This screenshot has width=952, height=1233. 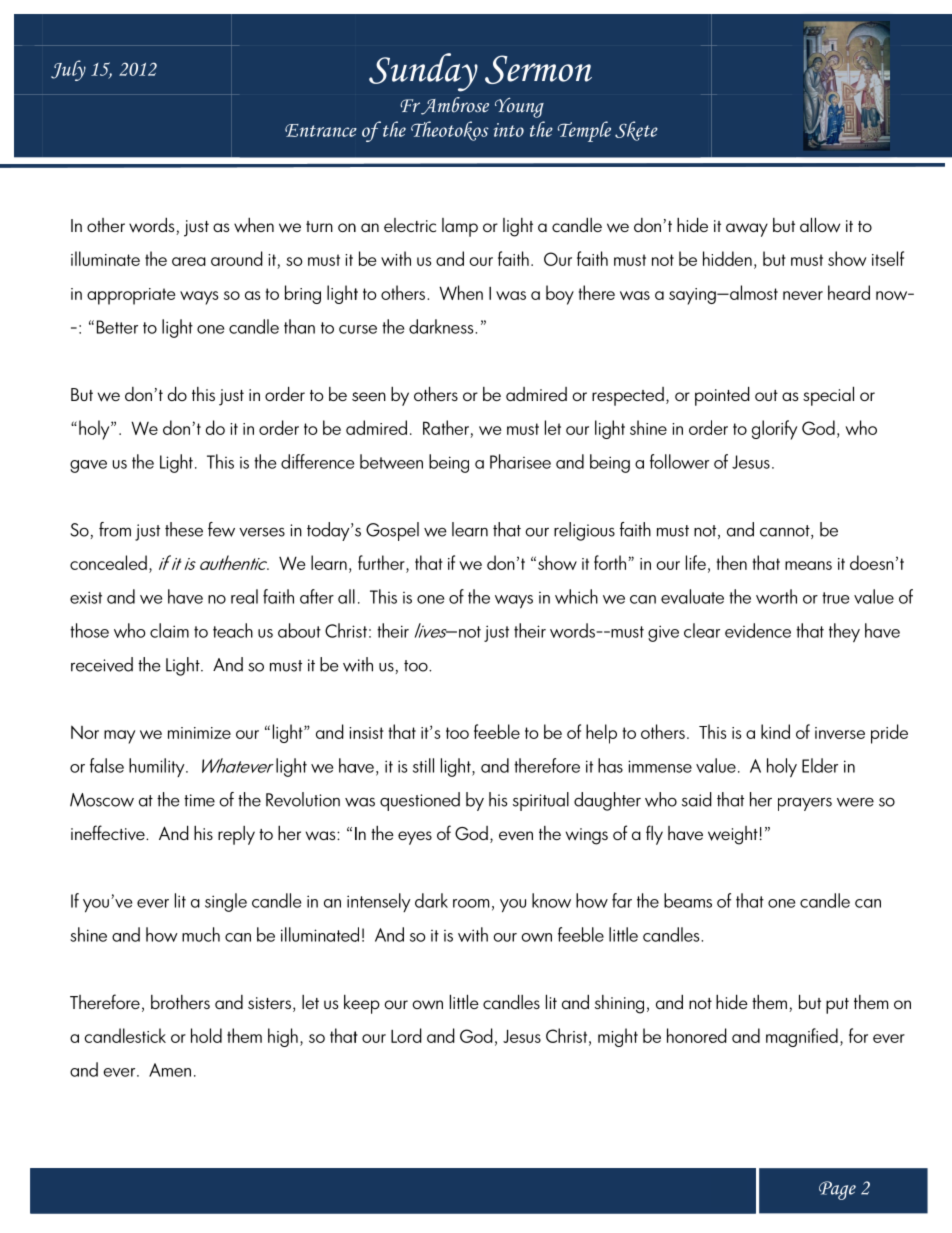 What do you see at coordinates (170, 1070) in the screenshot?
I see `Amen` at bounding box center [170, 1070].
